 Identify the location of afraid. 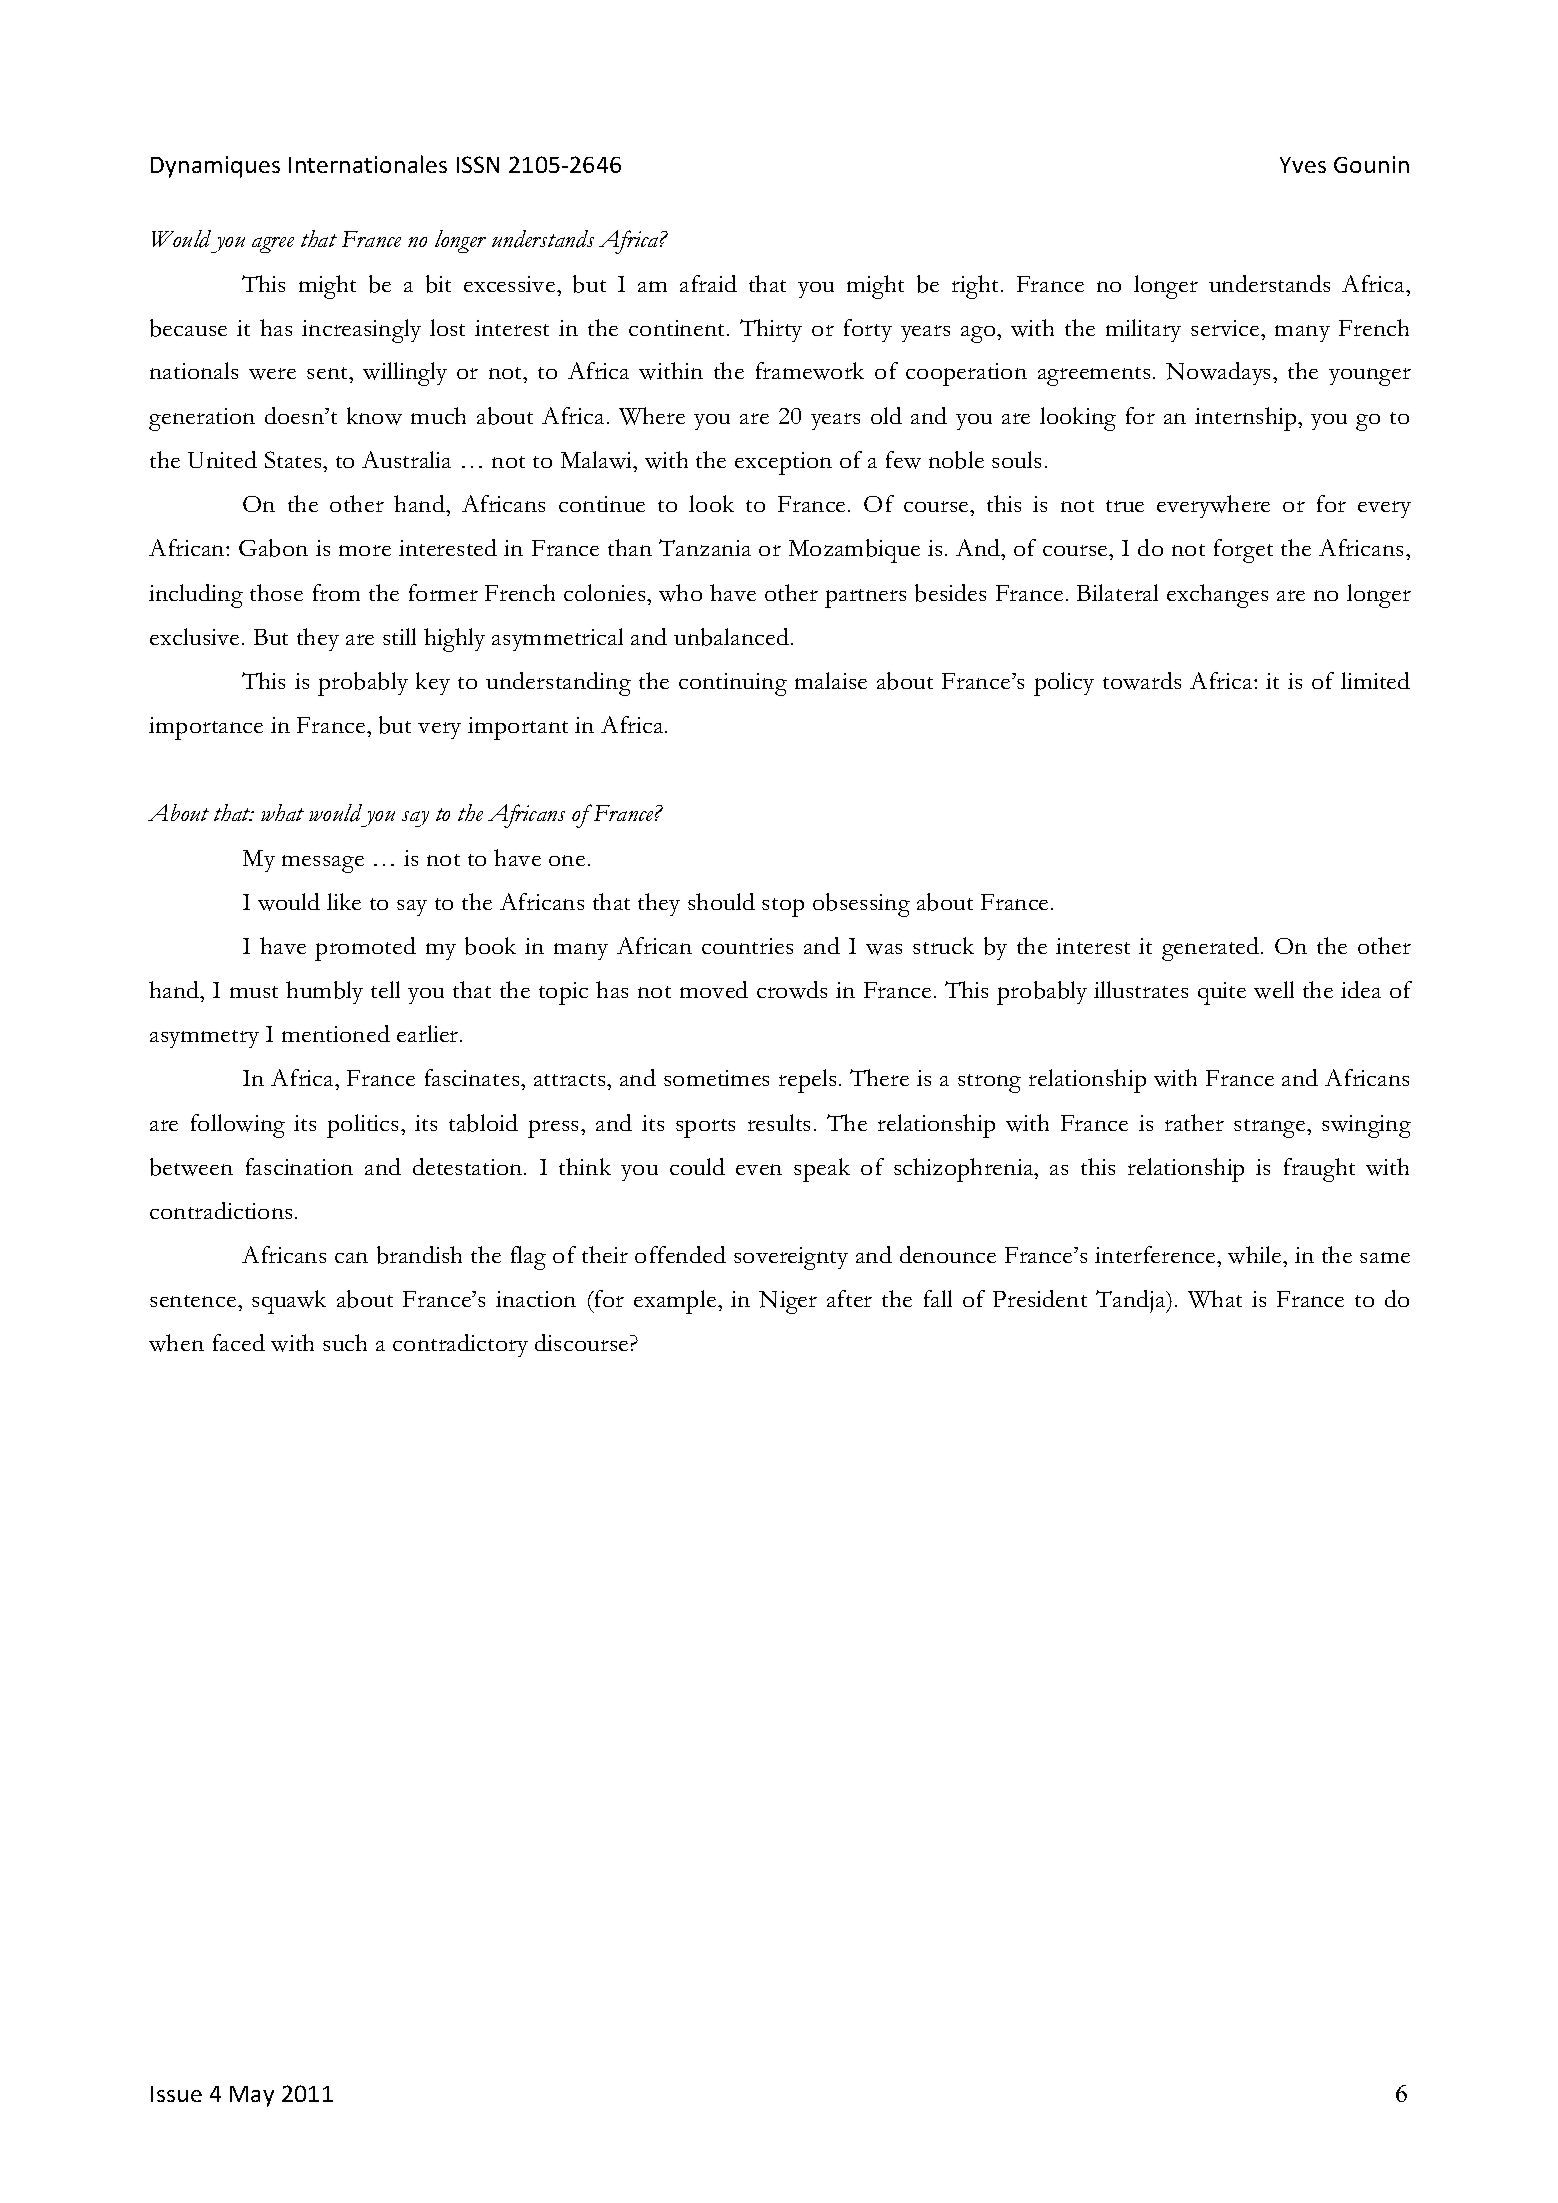
(708, 283).
